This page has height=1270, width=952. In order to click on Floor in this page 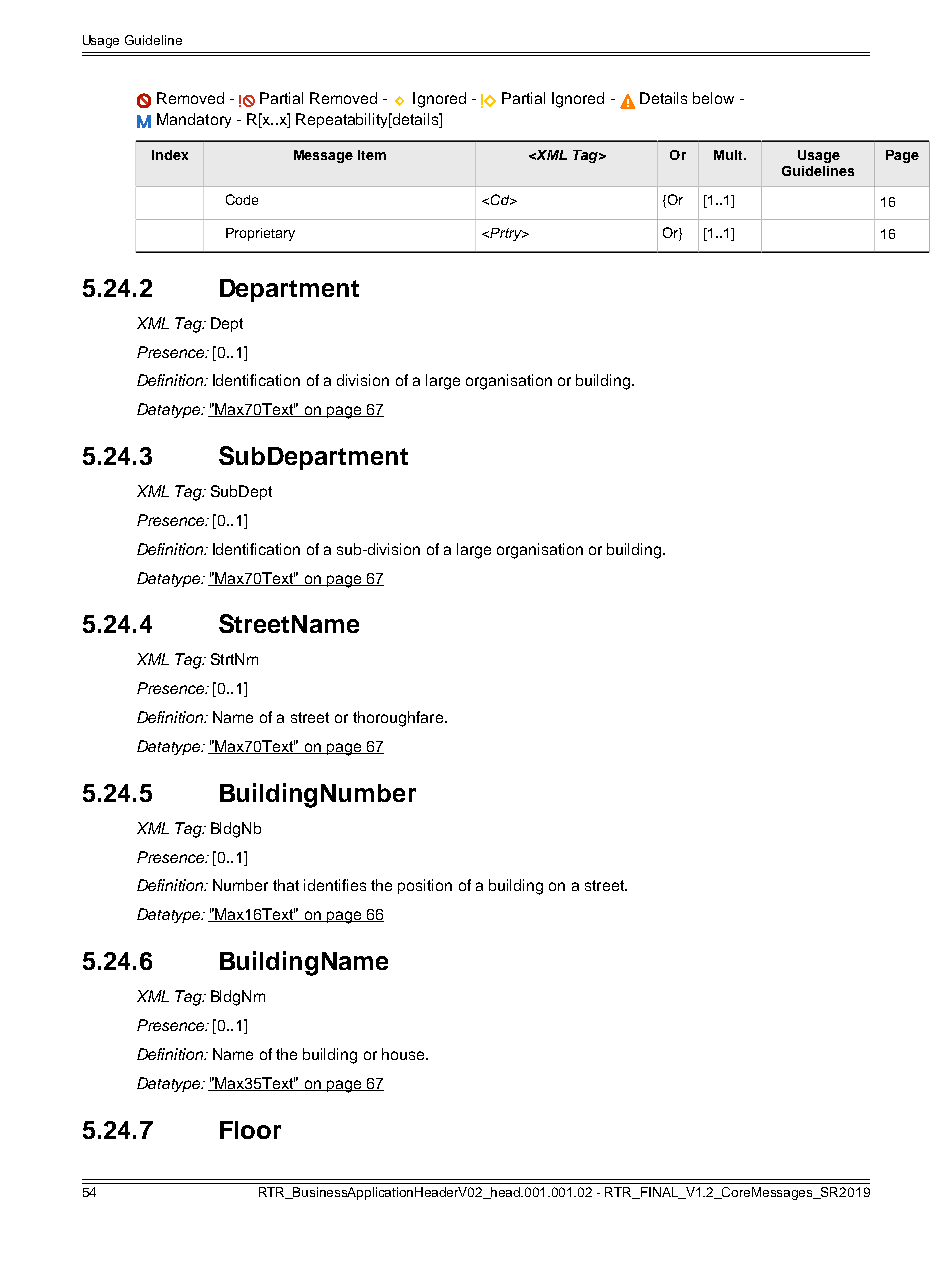, I will do `click(250, 1130)`.
